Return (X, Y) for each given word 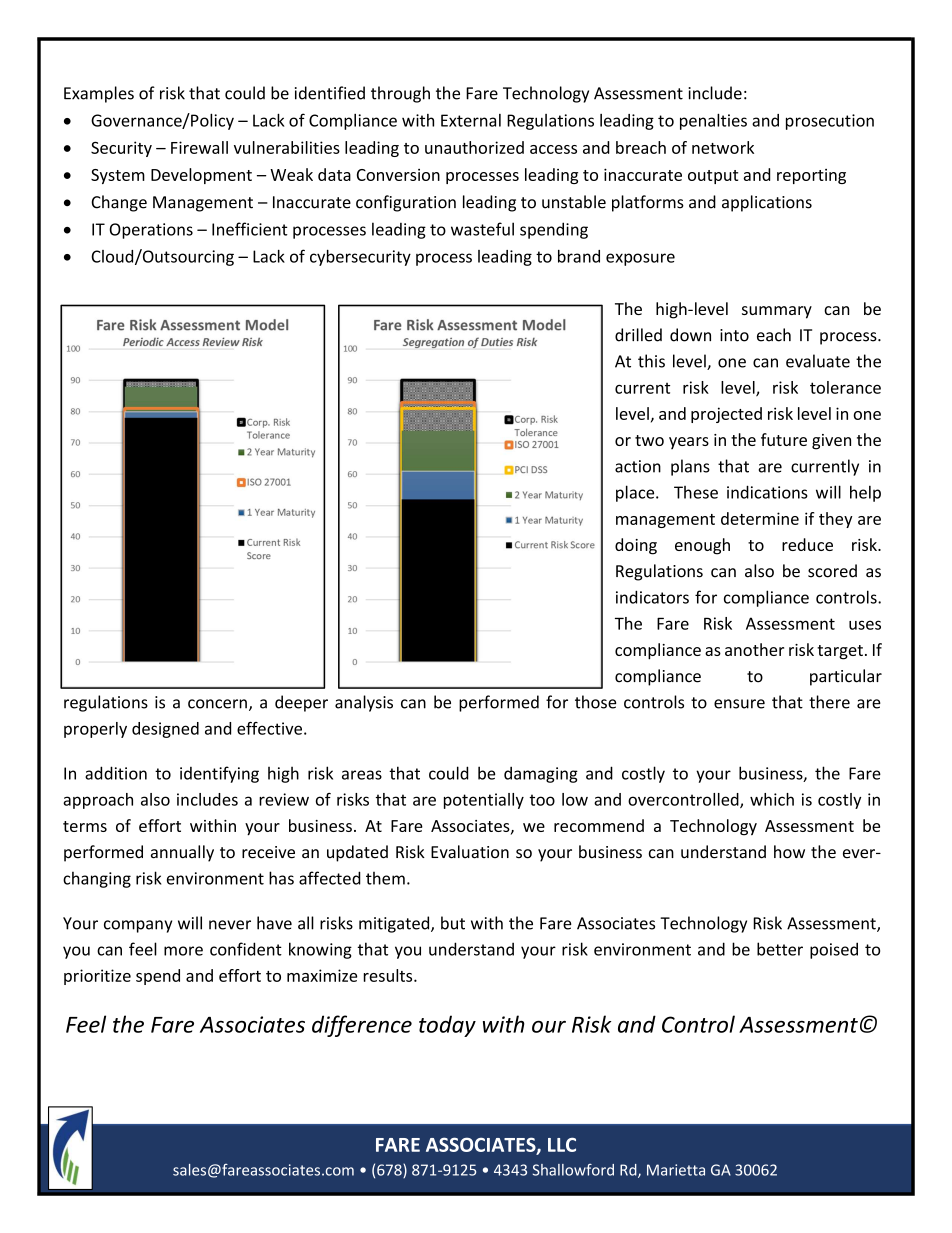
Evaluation (470, 852)
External (471, 120)
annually (182, 853)
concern (217, 704)
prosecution (830, 122)
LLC (562, 1144)
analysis (364, 703)
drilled (638, 335)
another (754, 649)
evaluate (818, 361)
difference (362, 1026)
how (789, 852)
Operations (151, 231)
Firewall (199, 147)
